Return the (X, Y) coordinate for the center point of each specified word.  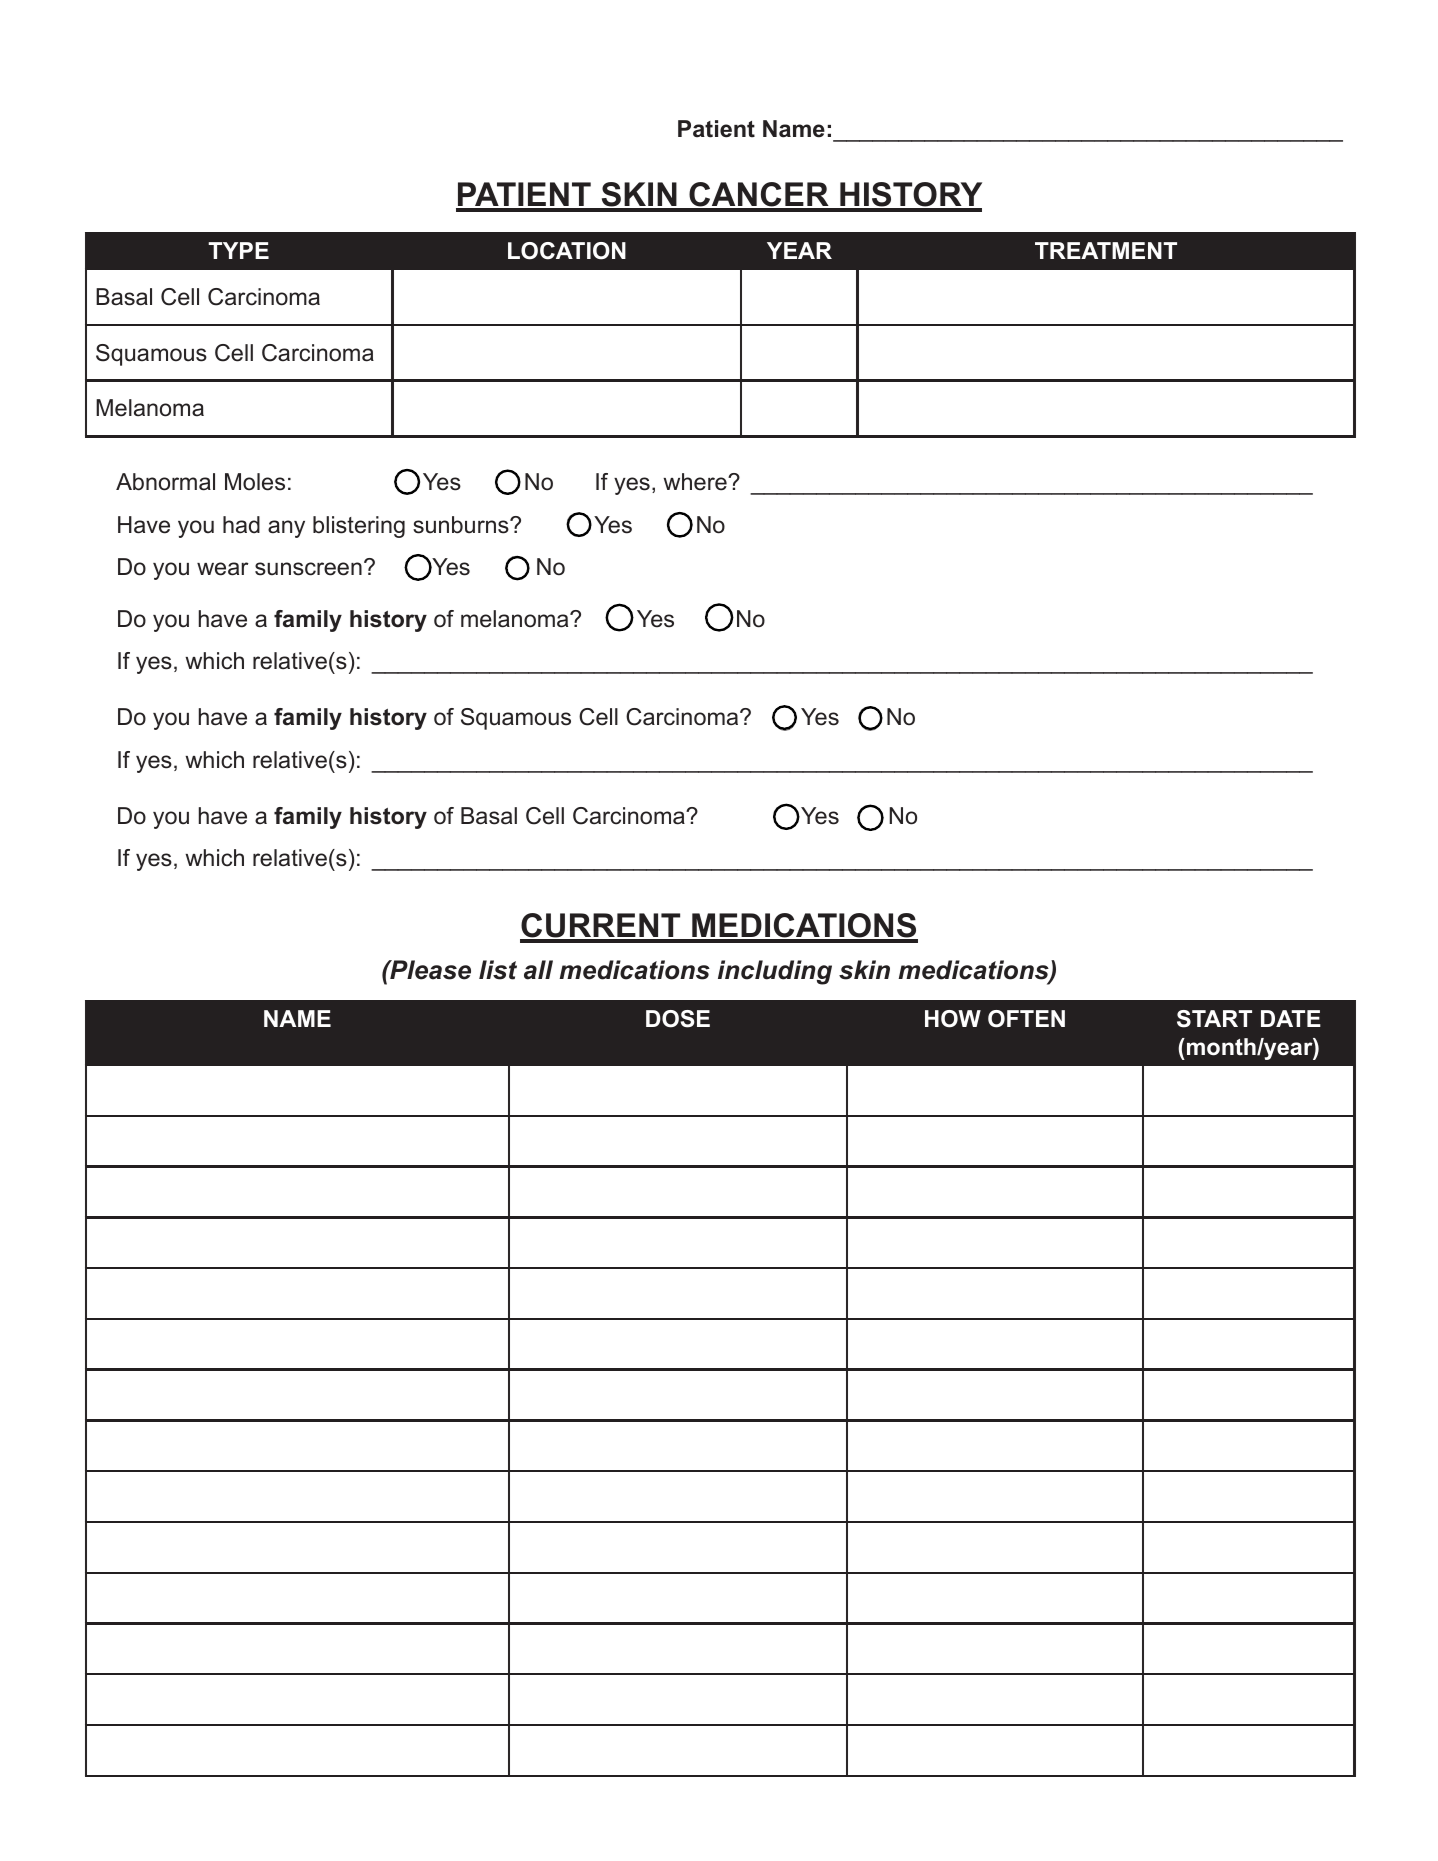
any (286, 529)
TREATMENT (1106, 250)
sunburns (462, 525)
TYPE (238, 250)
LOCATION (567, 251)
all (538, 970)
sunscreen (308, 569)
